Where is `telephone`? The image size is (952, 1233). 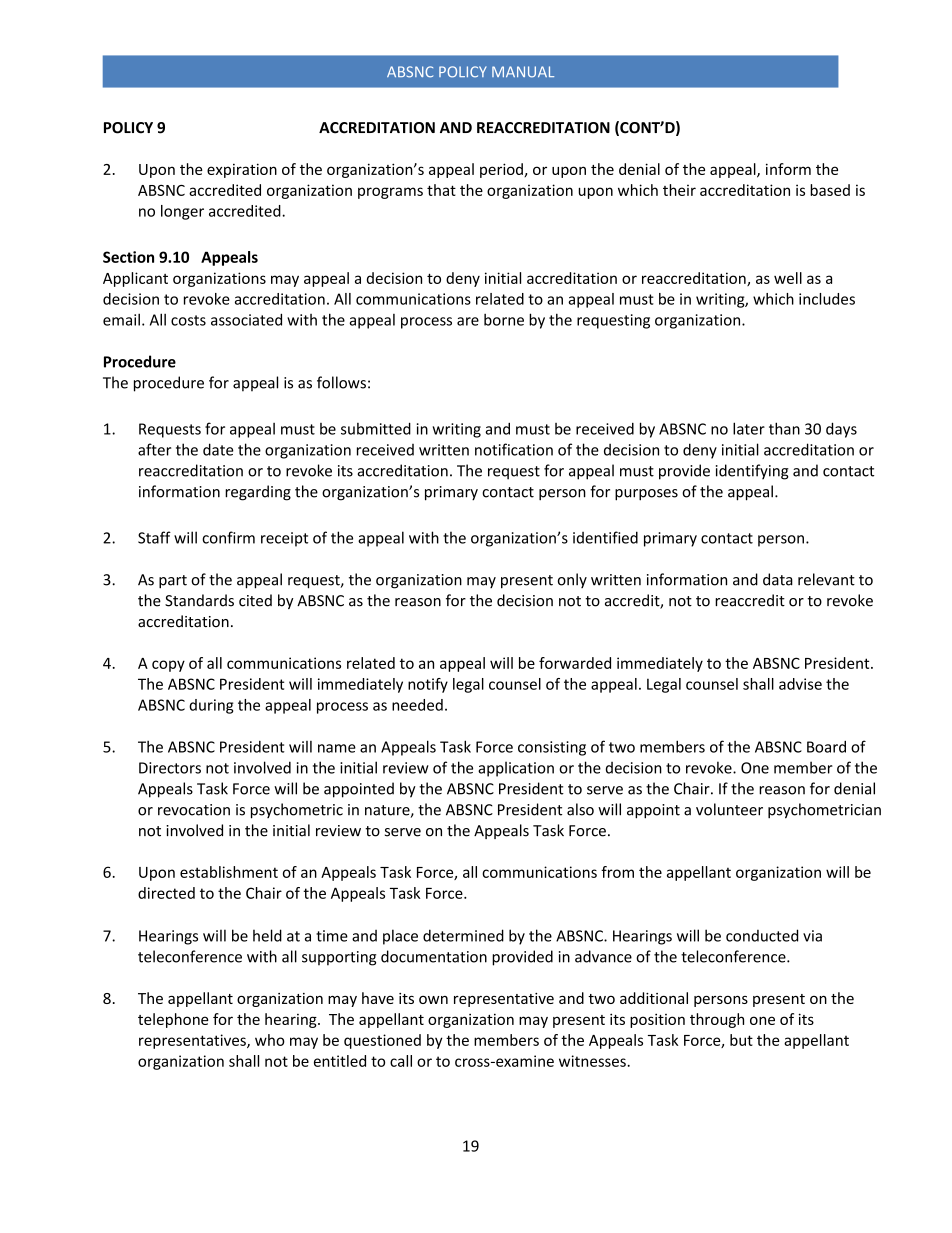
telephone is located at coordinates (173, 1020).
